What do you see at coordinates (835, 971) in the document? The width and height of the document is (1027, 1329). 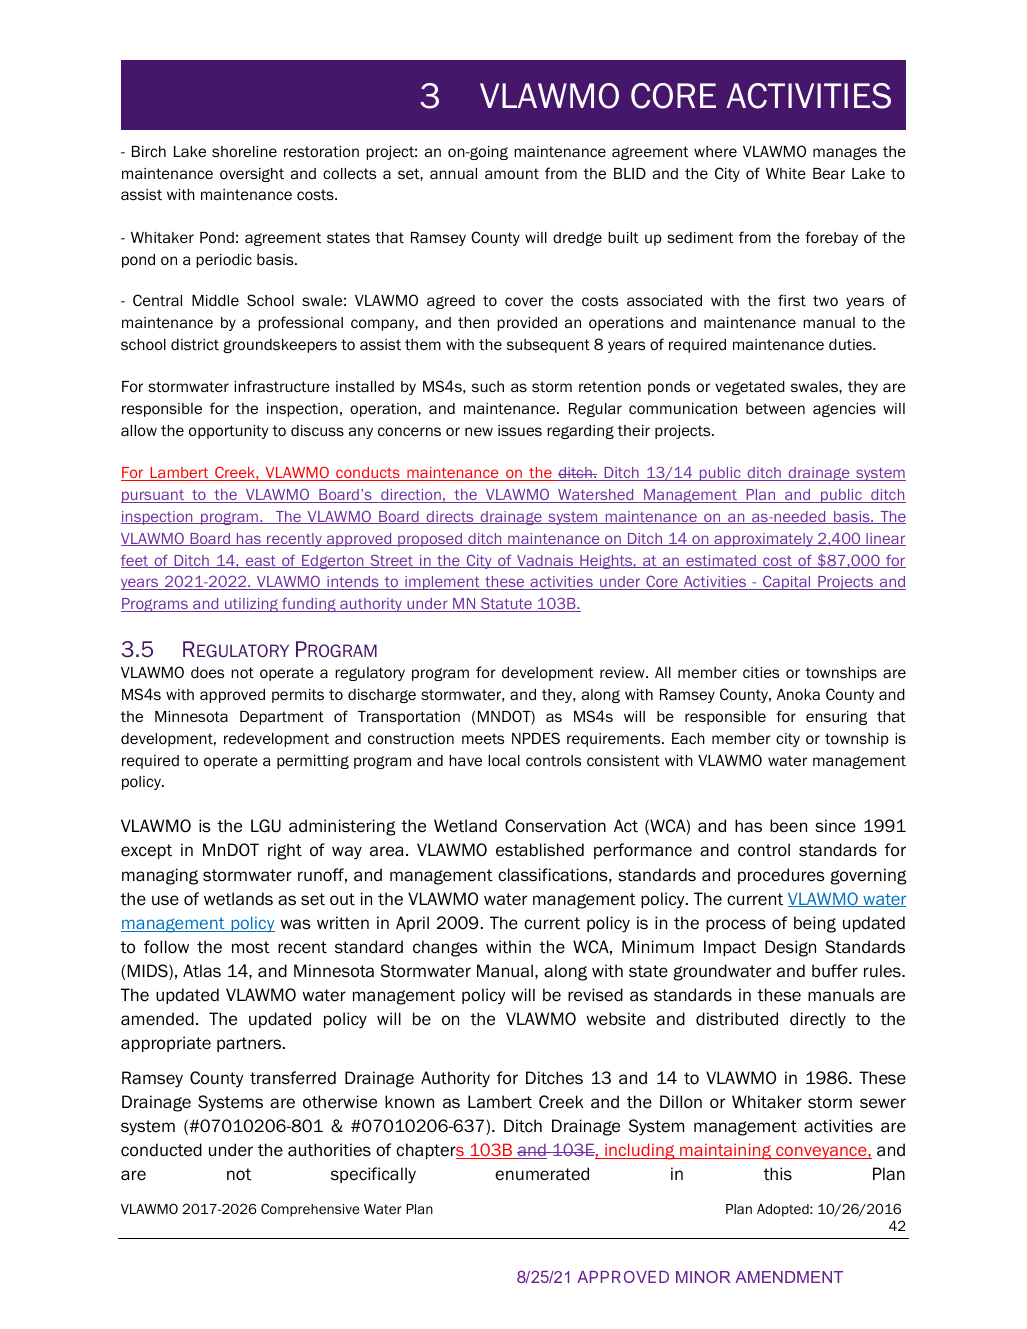 I see `buffer` at bounding box center [835, 971].
